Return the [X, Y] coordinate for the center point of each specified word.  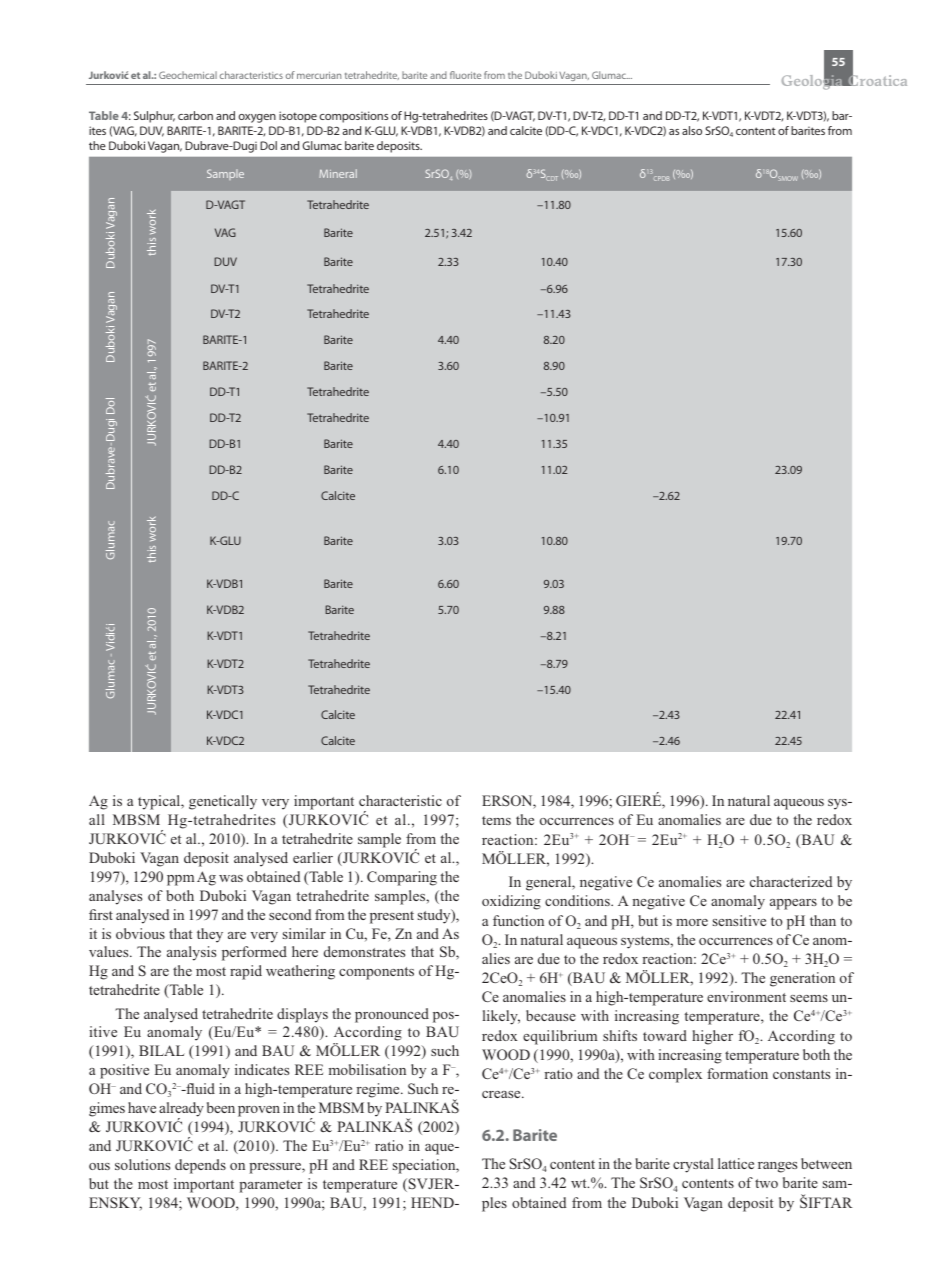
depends [200, 1166]
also [692, 130]
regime [379, 1090]
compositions [354, 117]
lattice [736, 1163]
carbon [195, 115]
